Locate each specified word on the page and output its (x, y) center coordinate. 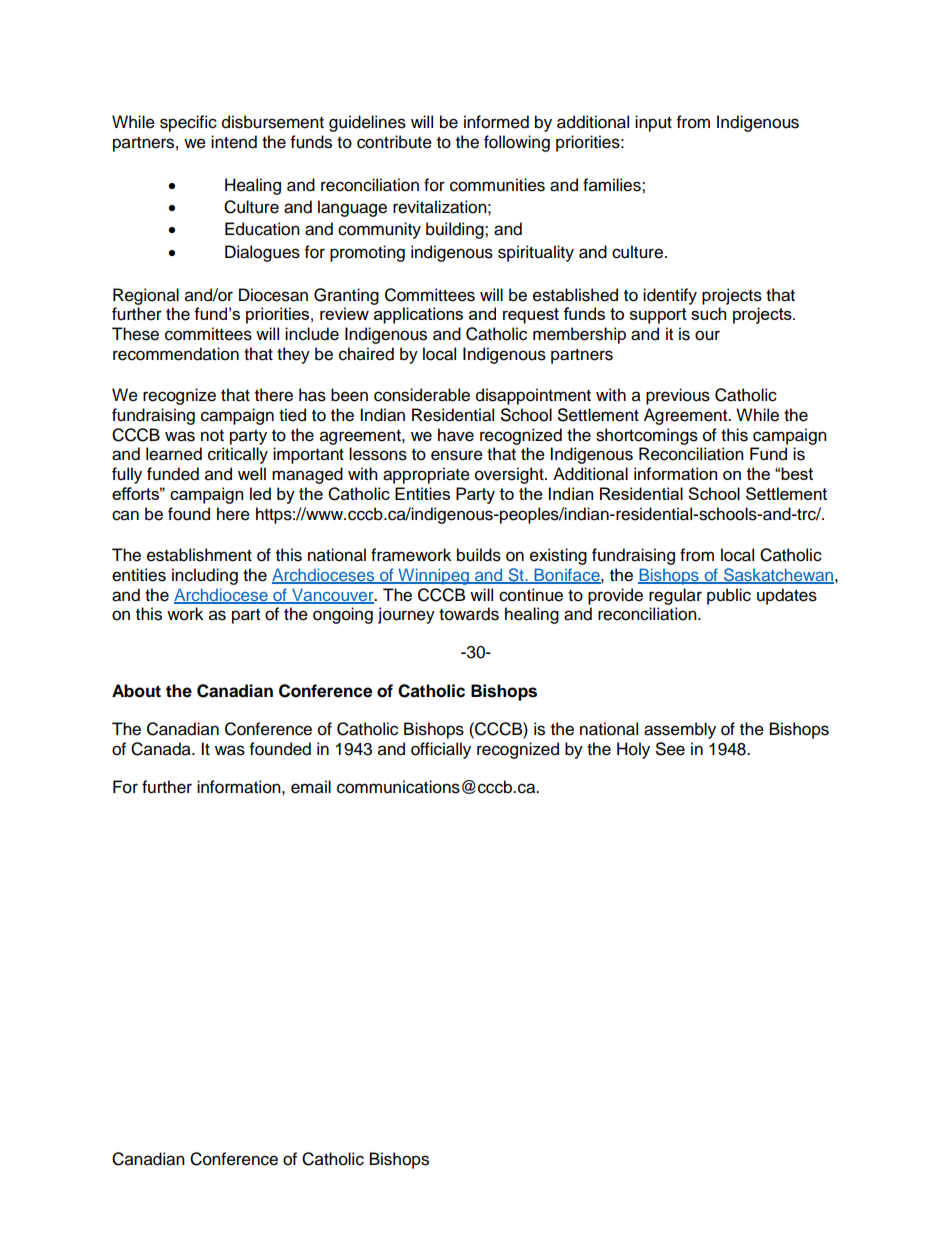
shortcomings (647, 436)
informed (496, 122)
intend (234, 142)
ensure (457, 455)
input (653, 123)
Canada (162, 749)
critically (238, 455)
